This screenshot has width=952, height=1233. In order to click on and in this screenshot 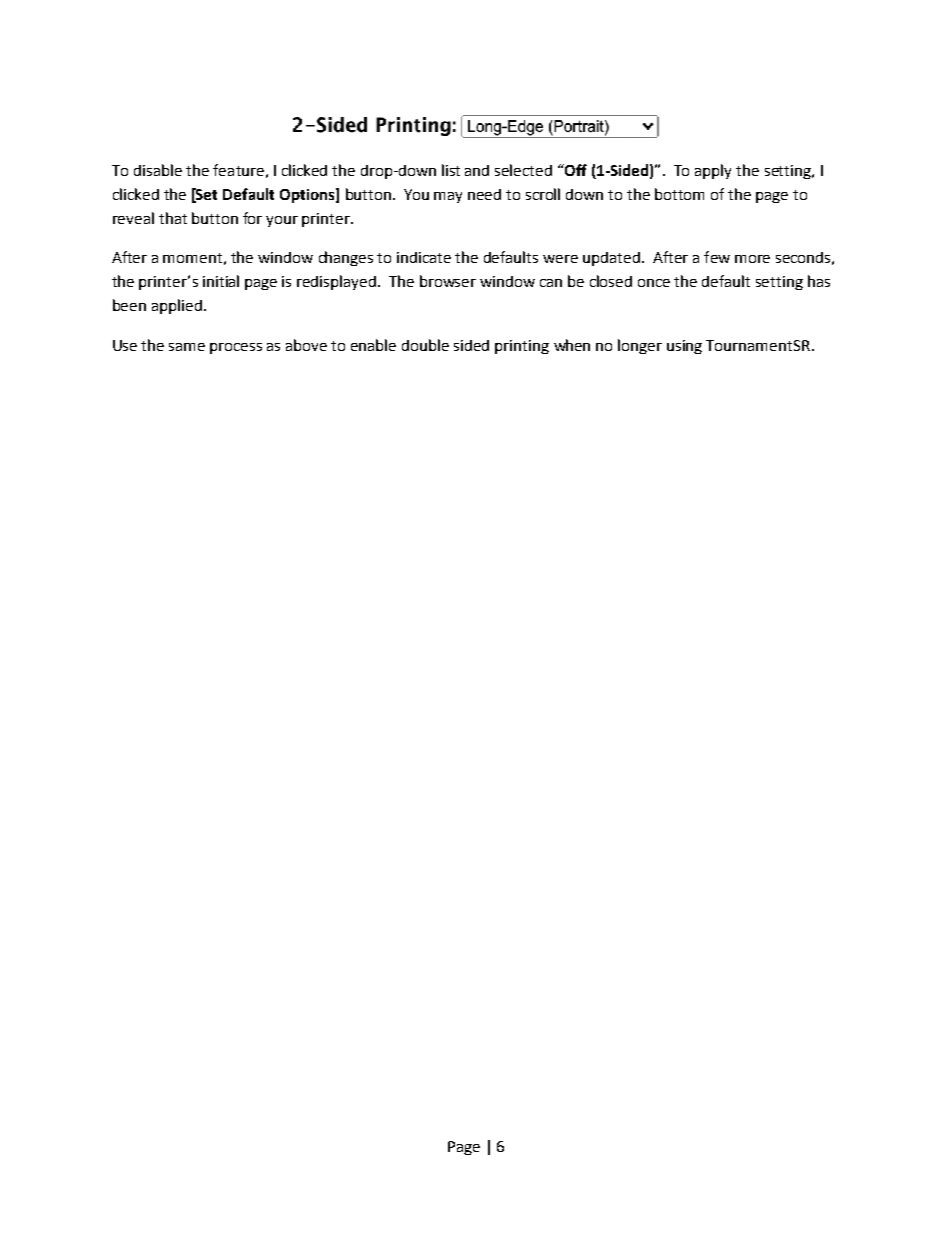, I will do `click(477, 170)`.
